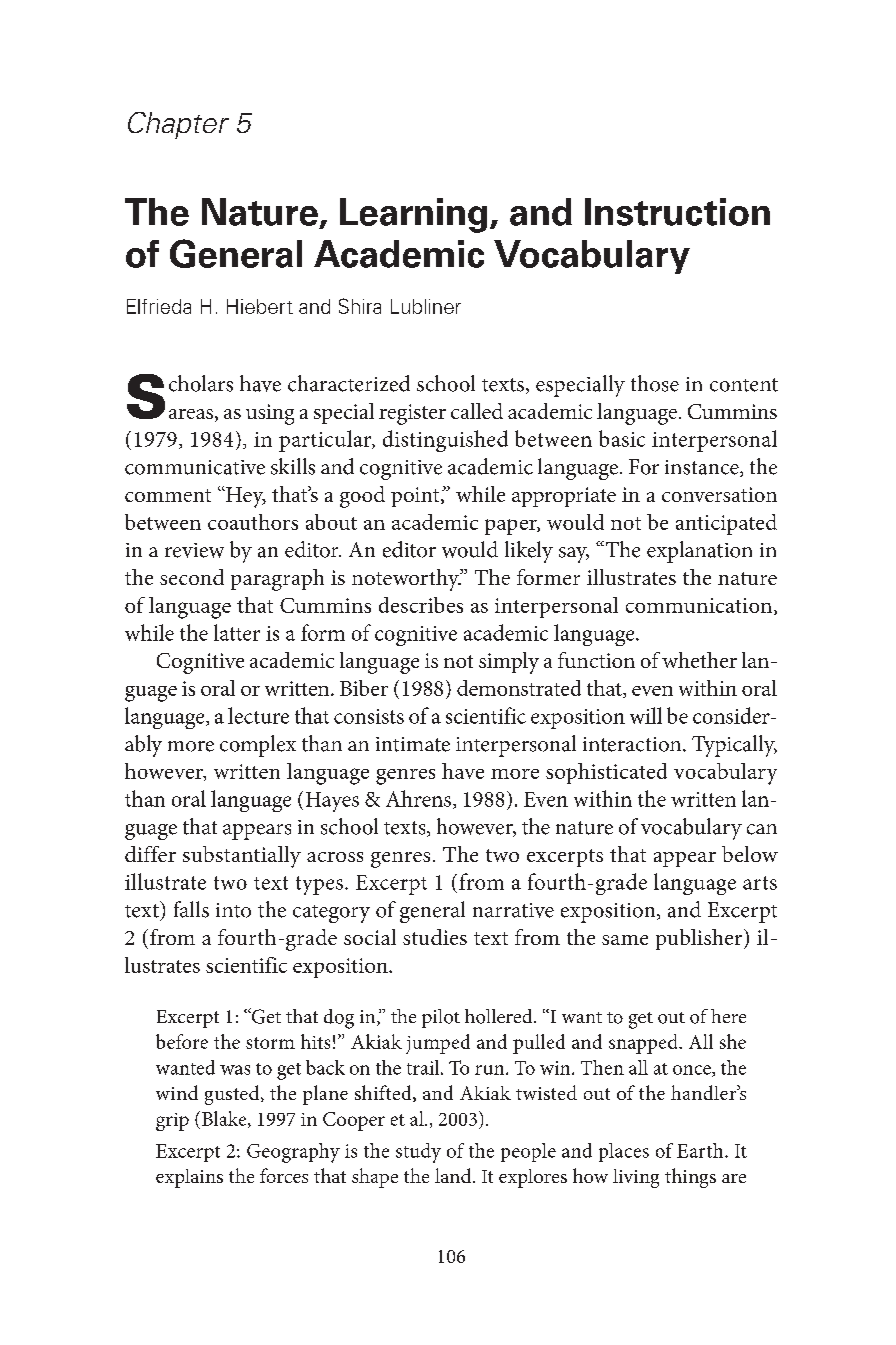 The image size is (896, 1345). I want to click on point, so click(416, 497).
